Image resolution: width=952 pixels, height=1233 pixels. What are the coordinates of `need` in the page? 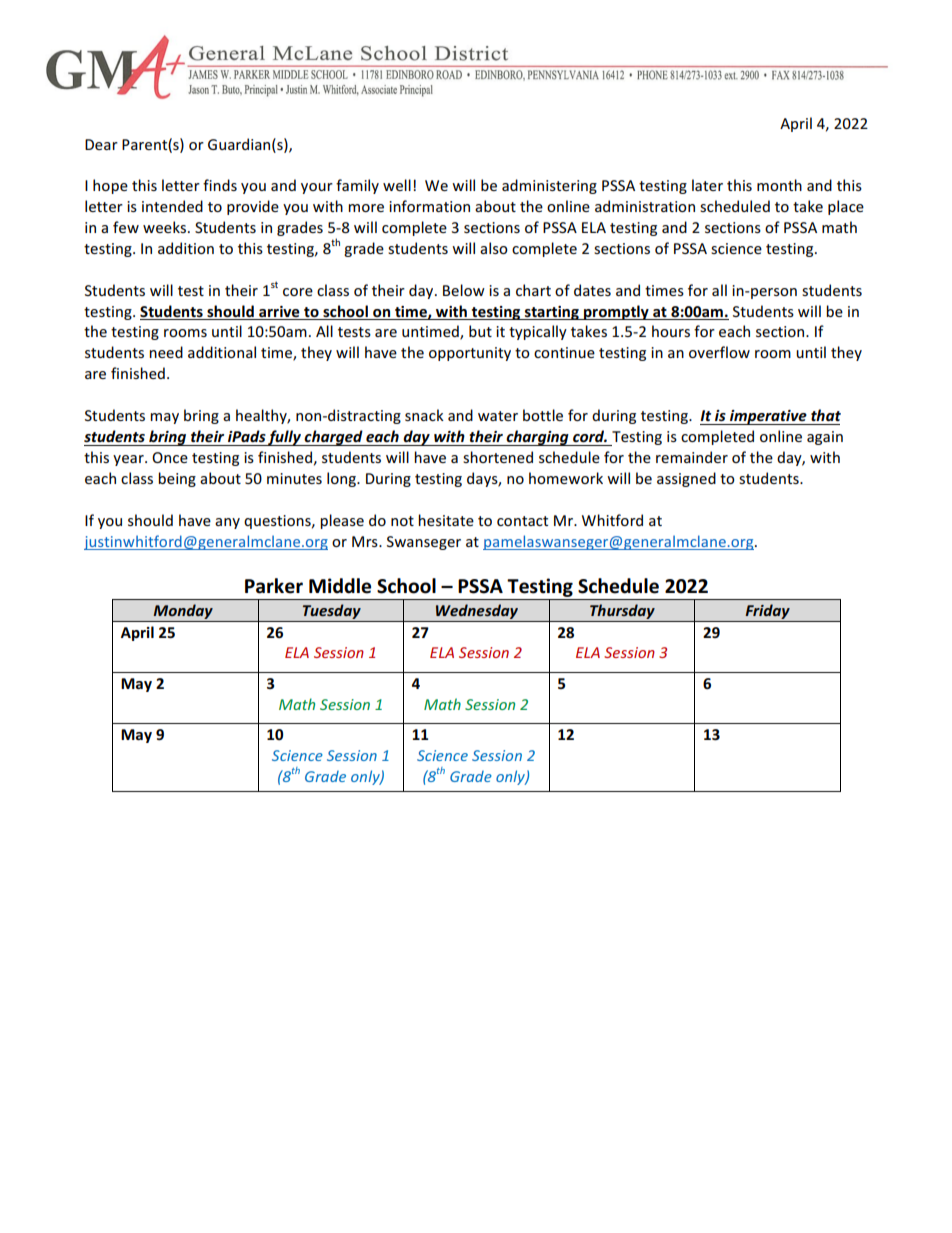 It's located at (166, 352).
